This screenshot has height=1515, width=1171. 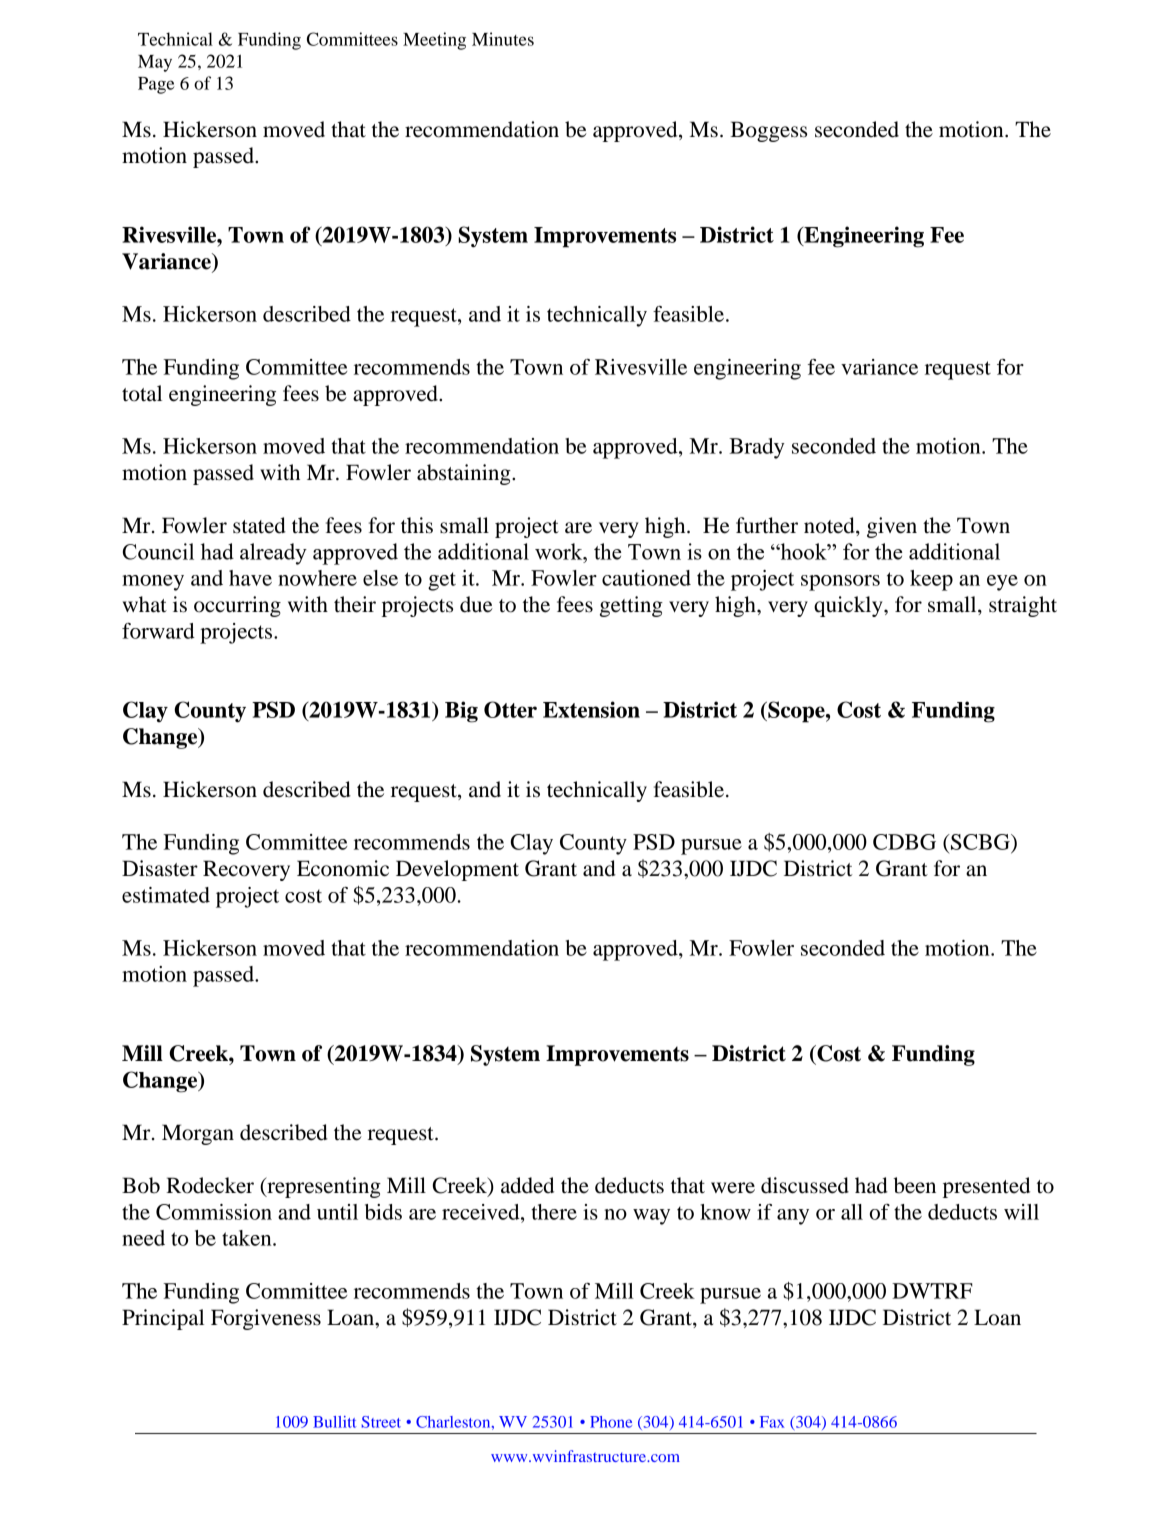 What do you see at coordinates (591, 709) in the screenshot?
I see `Extension` at bounding box center [591, 709].
